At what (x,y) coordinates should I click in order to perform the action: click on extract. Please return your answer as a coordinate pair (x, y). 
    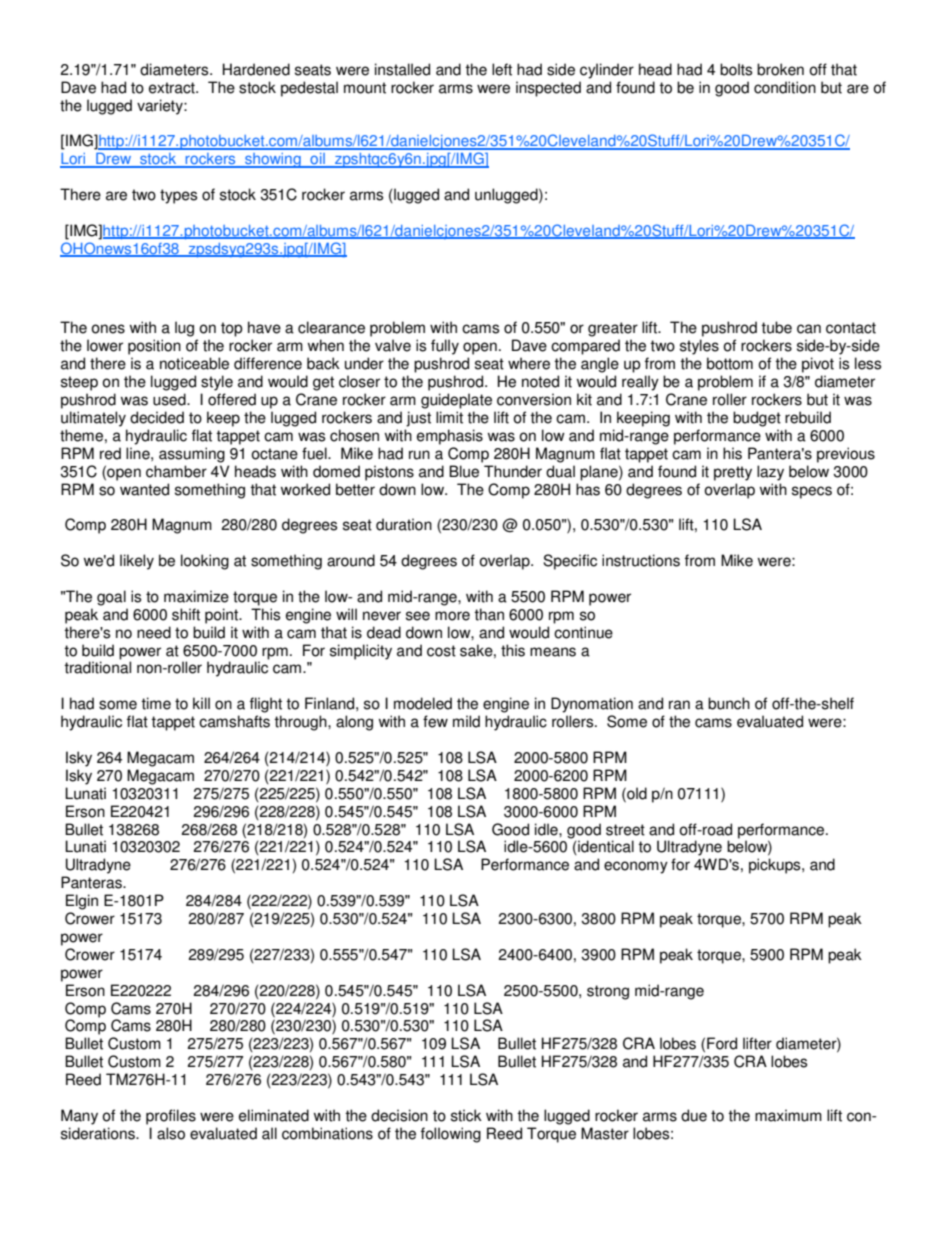
    Looking at the image, I should click on (173, 88).
